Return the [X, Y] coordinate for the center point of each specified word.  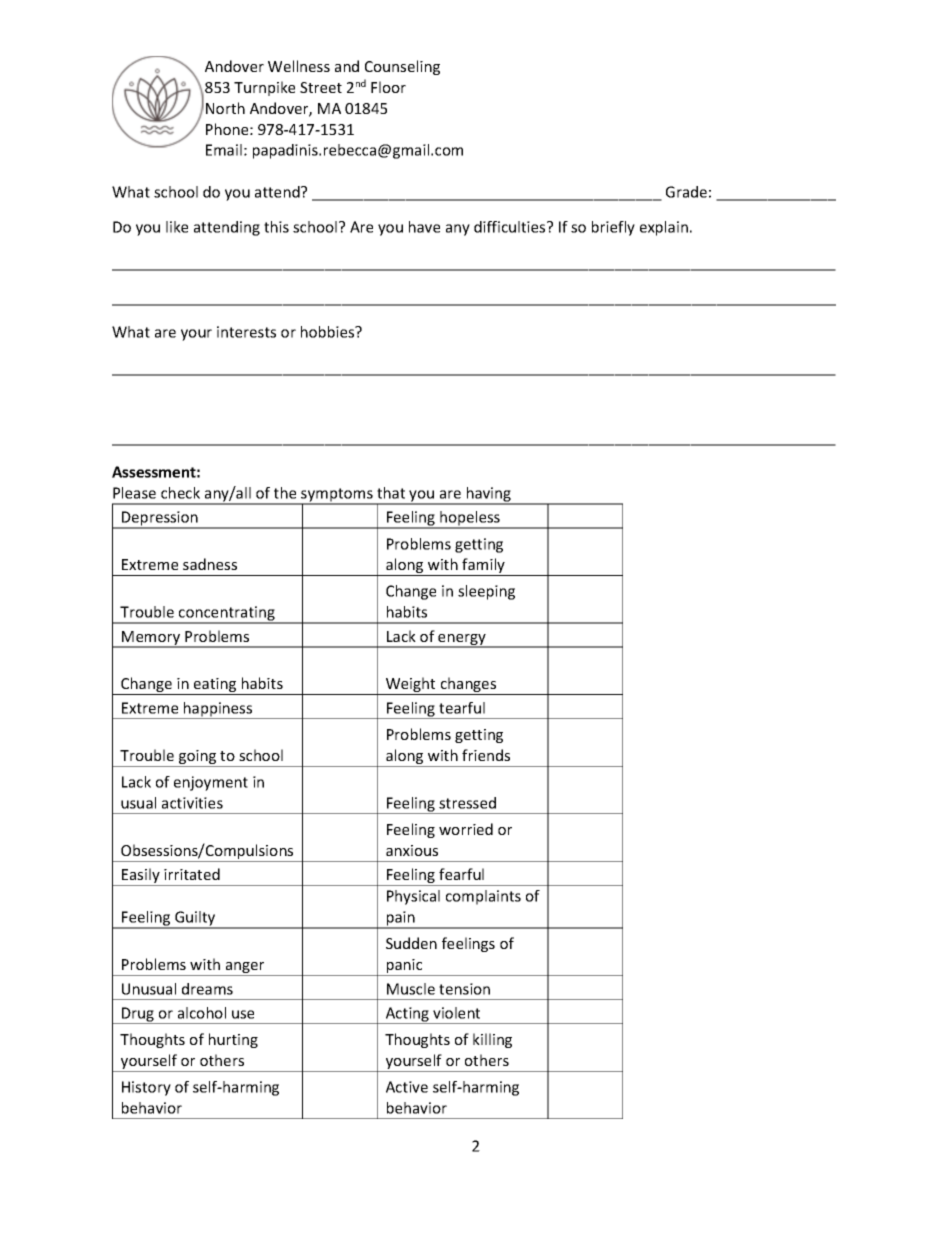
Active [407, 1087]
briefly [613, 228]
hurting [233, 1040]
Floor [388, 87]
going [198, 758]
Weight [411, 686]
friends [486, 755]
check [180, 493]
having [489, 495]
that [391, 493]
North [225, 108]
